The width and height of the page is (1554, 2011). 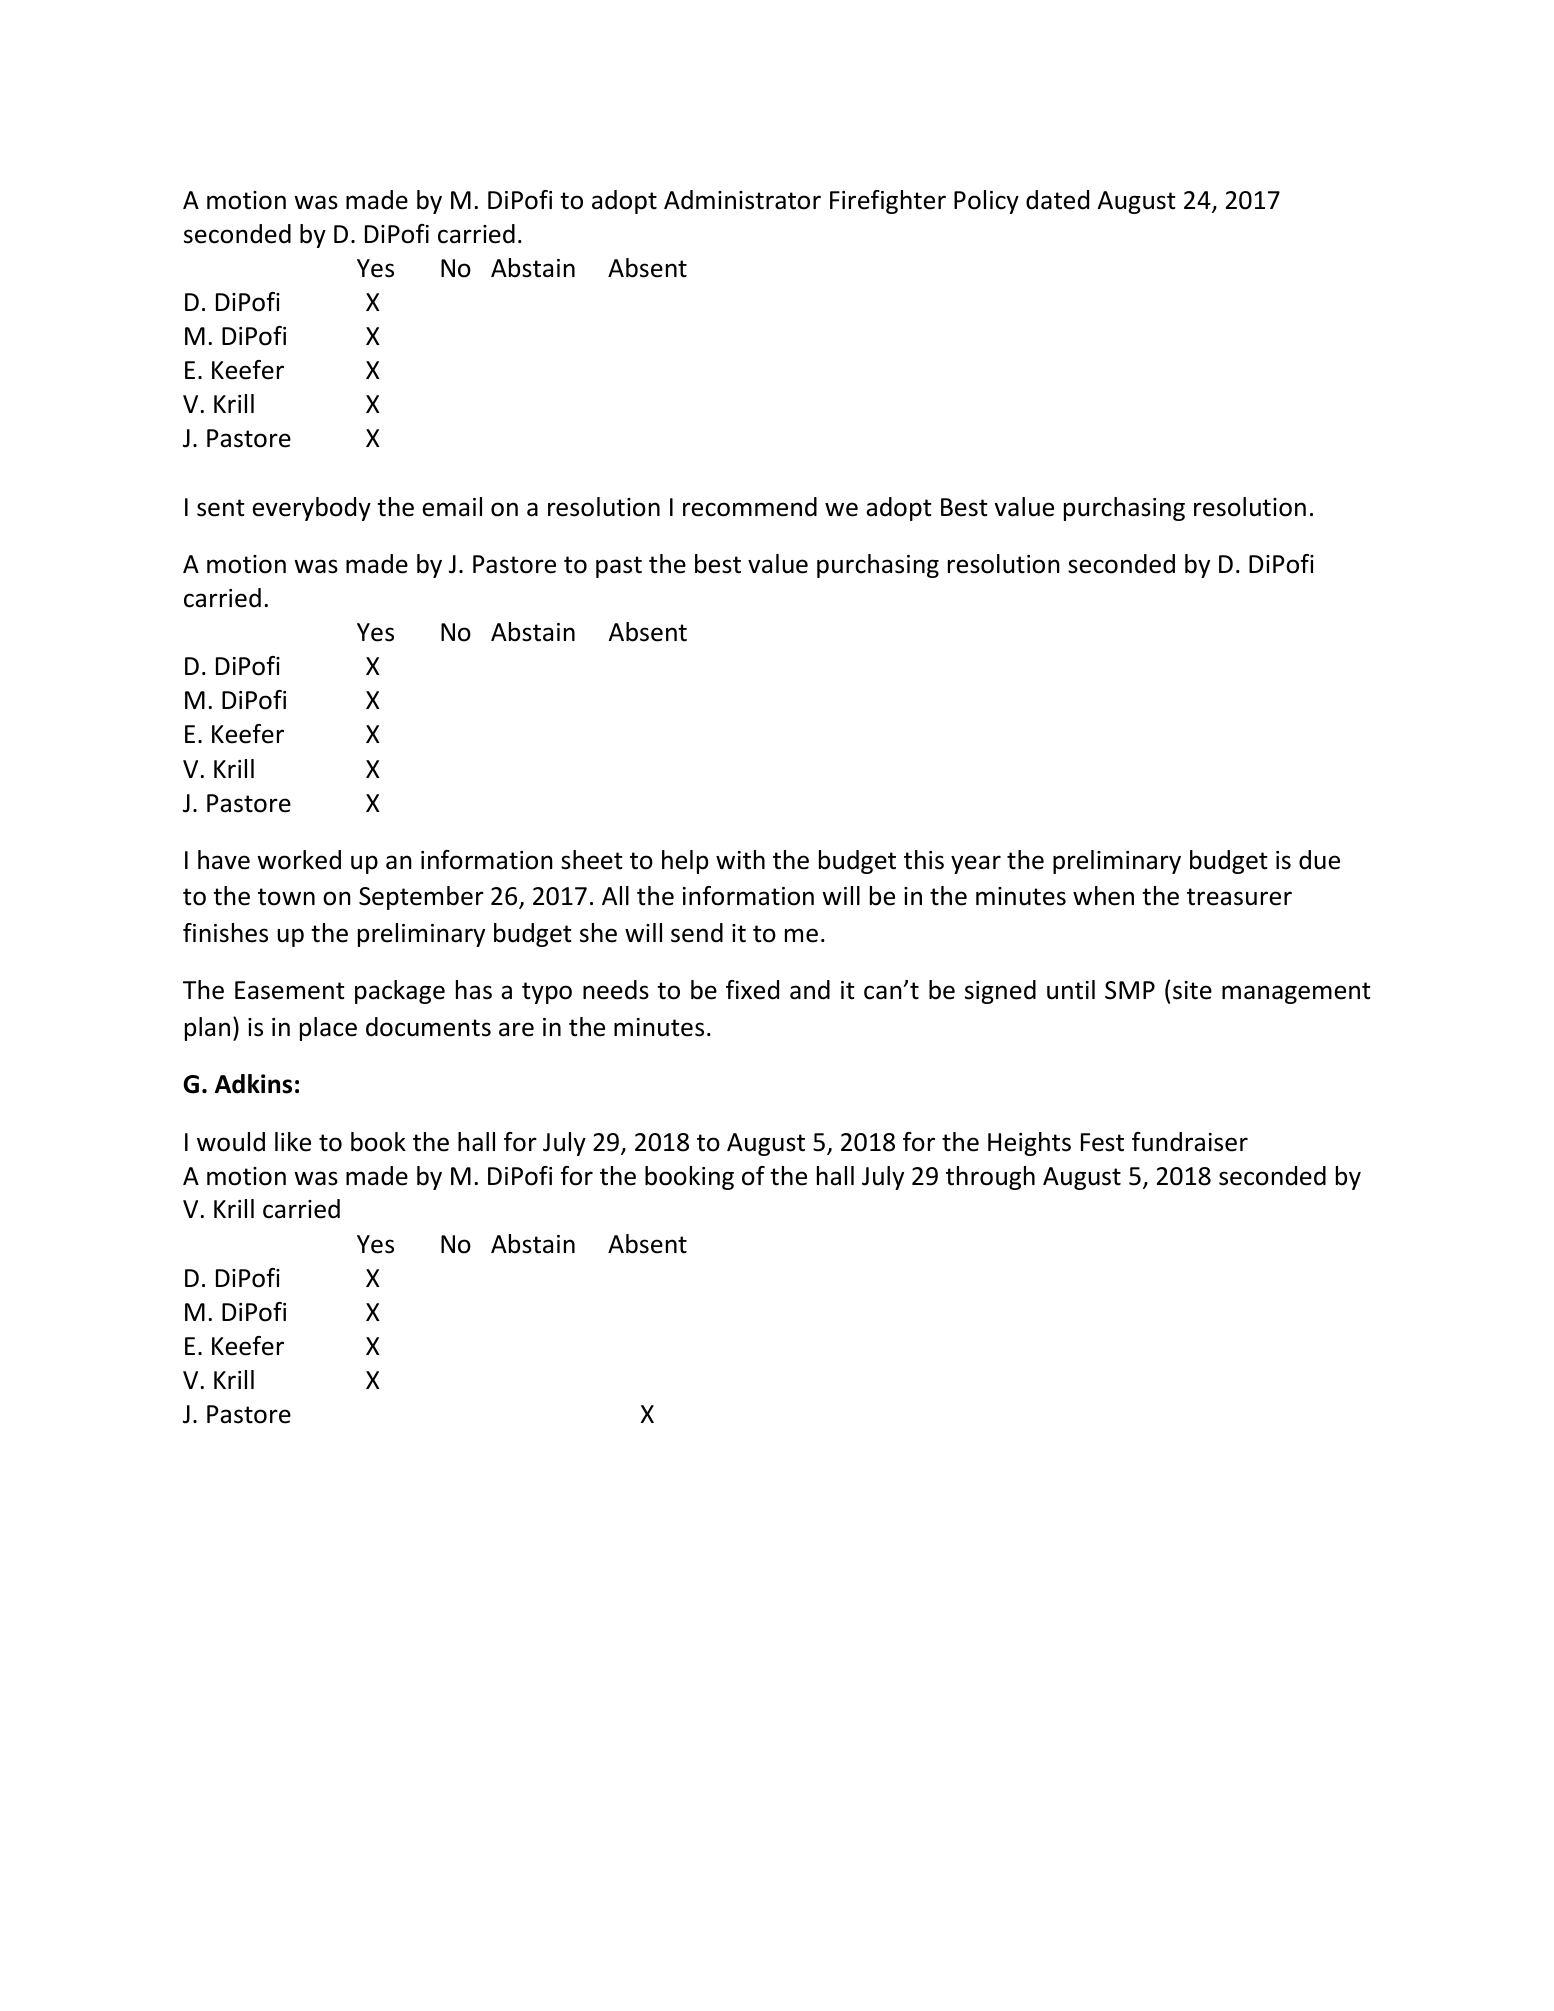 What do you see at coordinates (990, 1178) in the page?
I see `through` at bounding box center [990, 1178].
